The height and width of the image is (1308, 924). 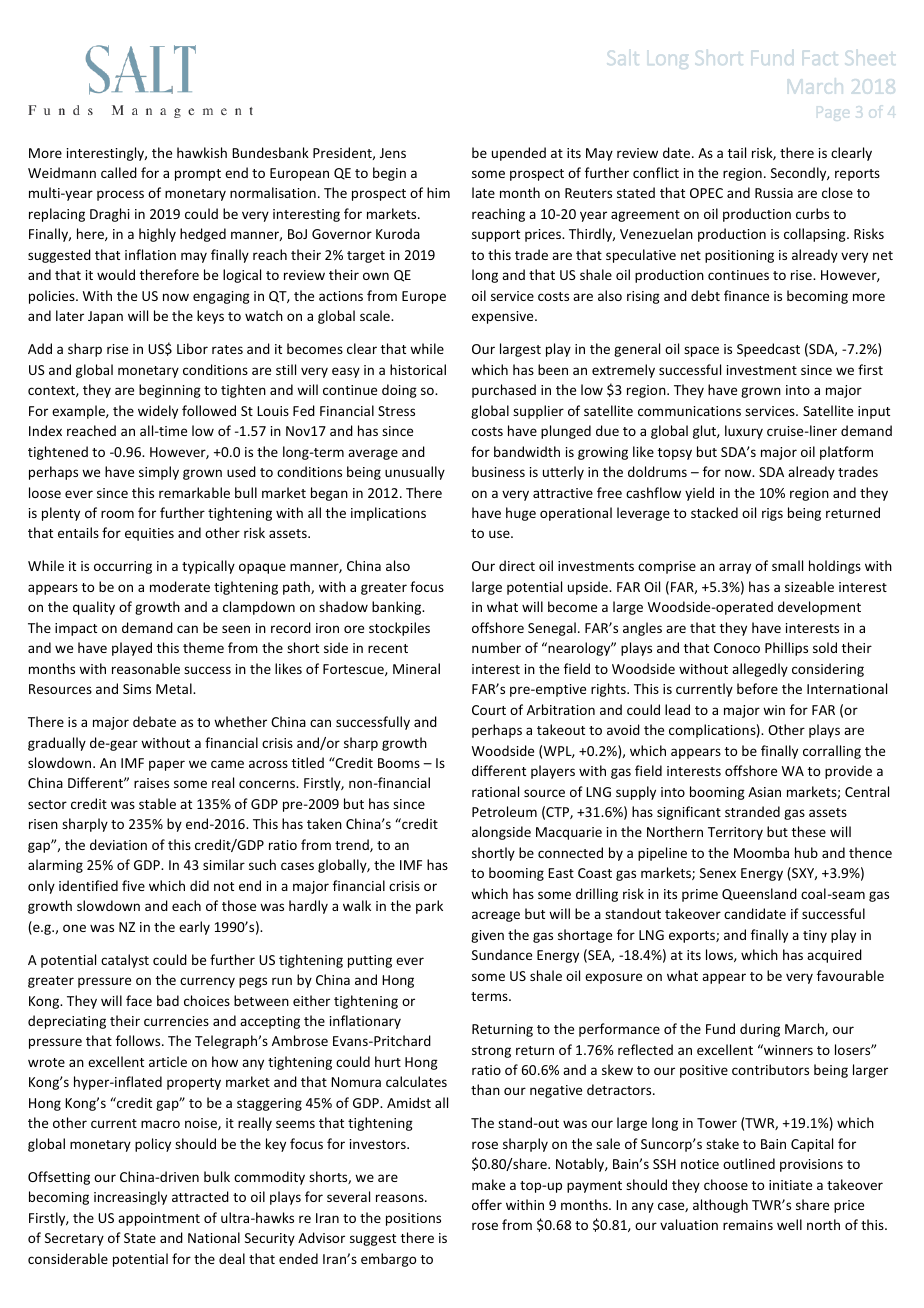 What do you see at coordinates (120, 195) in the image?
I see `process` at bounding box center [120, 195].
